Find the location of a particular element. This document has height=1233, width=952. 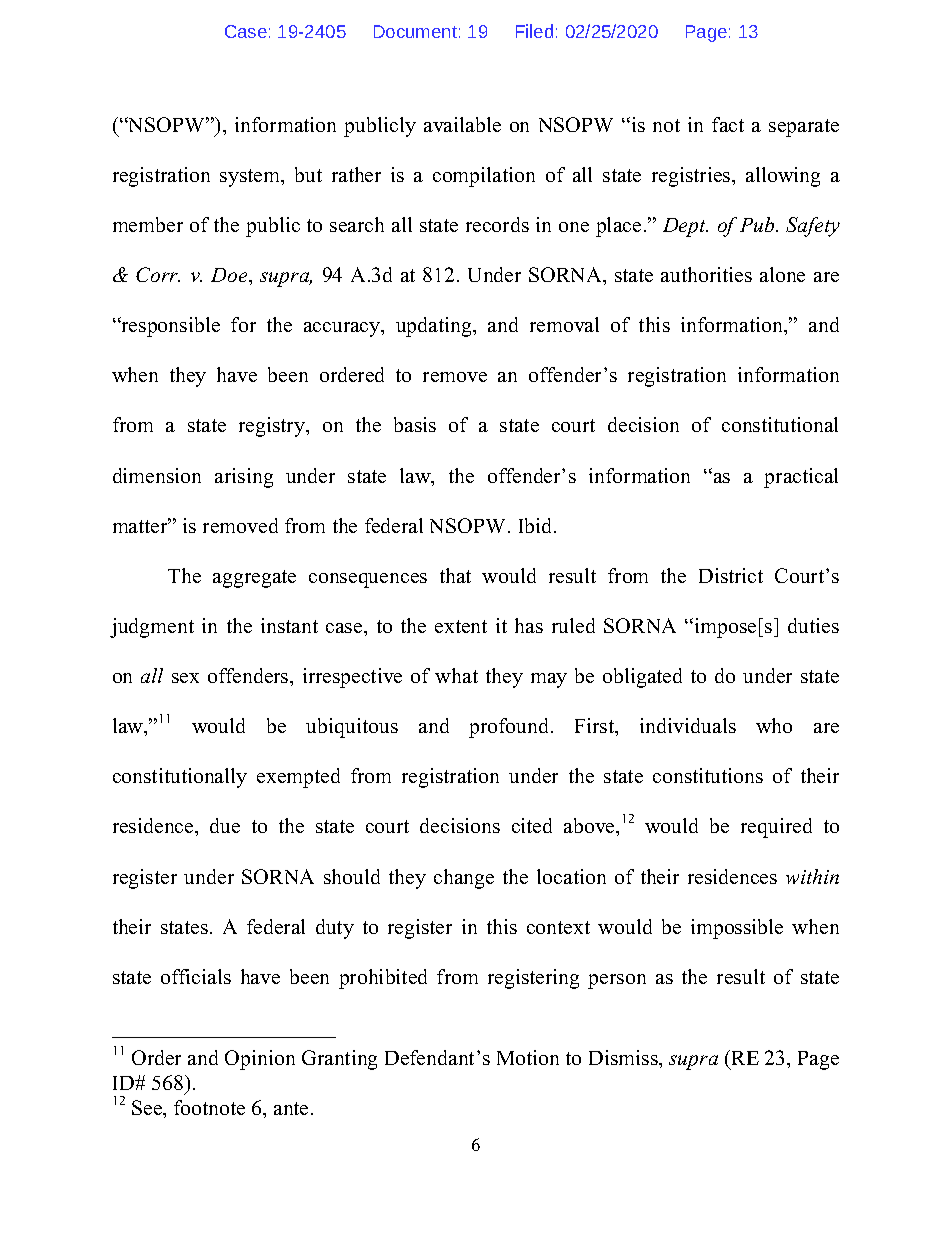

practical is located at coordinates (801, 478).
